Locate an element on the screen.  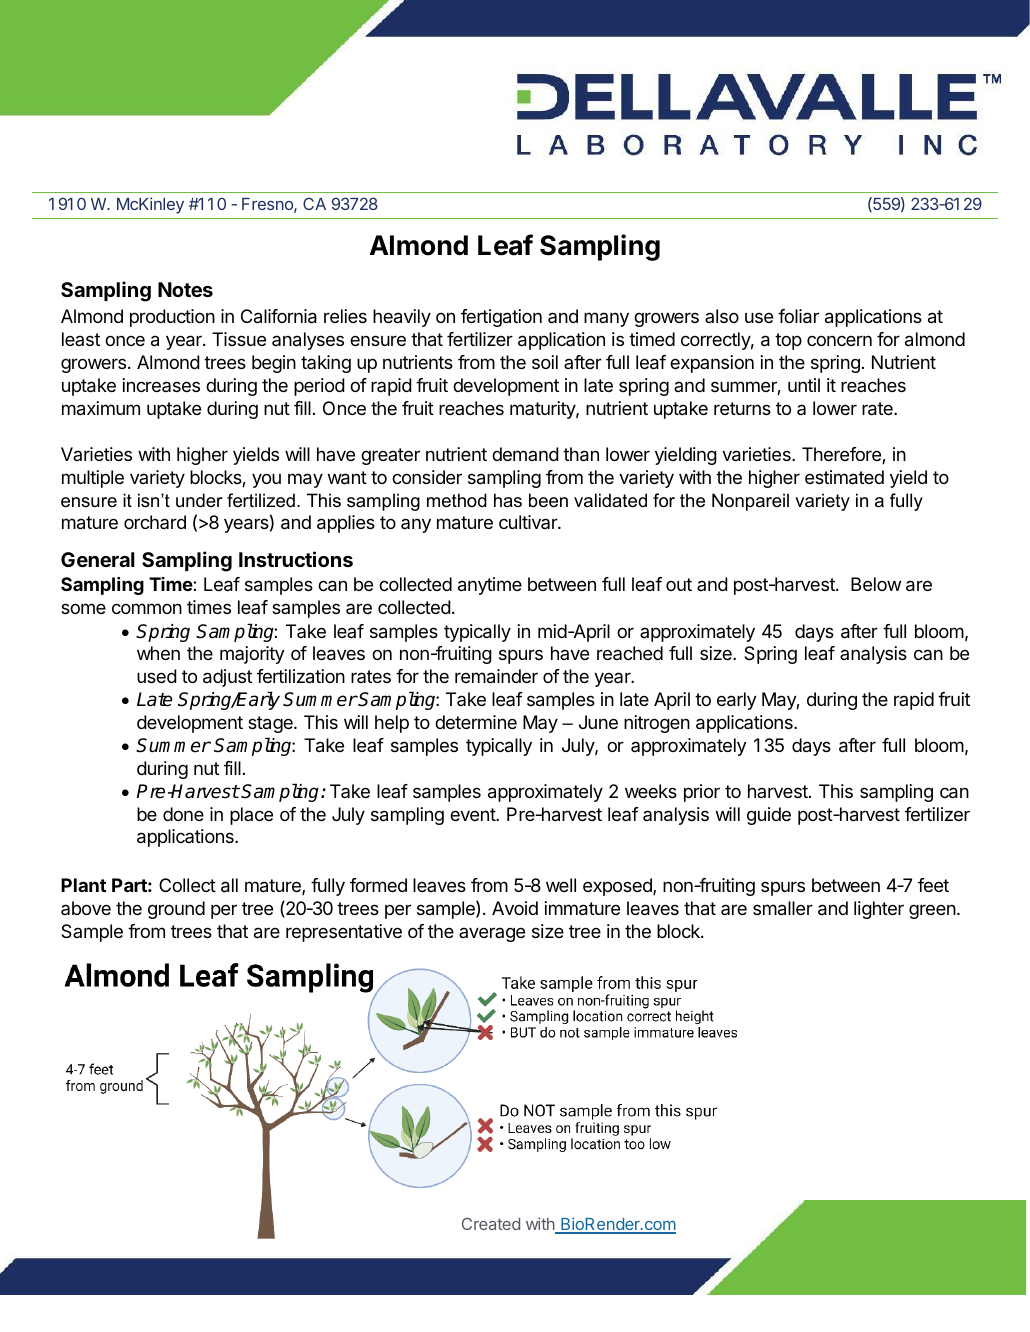
ground is located at coordinates (176, 910).
